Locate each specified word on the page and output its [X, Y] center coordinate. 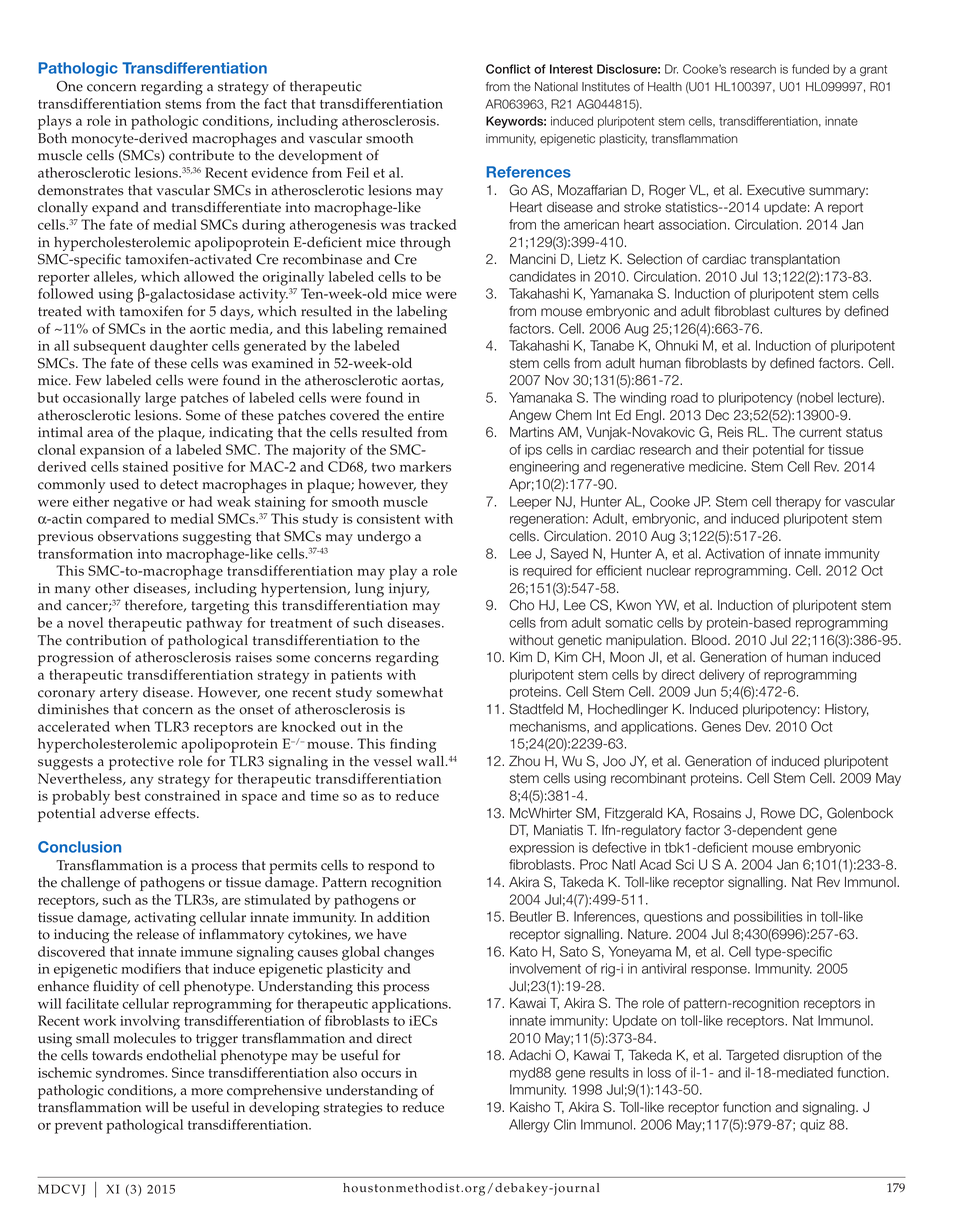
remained [417, 328]
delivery [722, 676]
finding [413, 745]
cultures [797, 311]
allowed [209, 276]
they [434, 486]
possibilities [768, 917]
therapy [798, 503]
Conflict [508, 69]
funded [810, 69]
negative [140, 504]
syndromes [131, 1074]
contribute [201, 155]
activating [165, 919]
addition [403, 917]
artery [119, 694]
